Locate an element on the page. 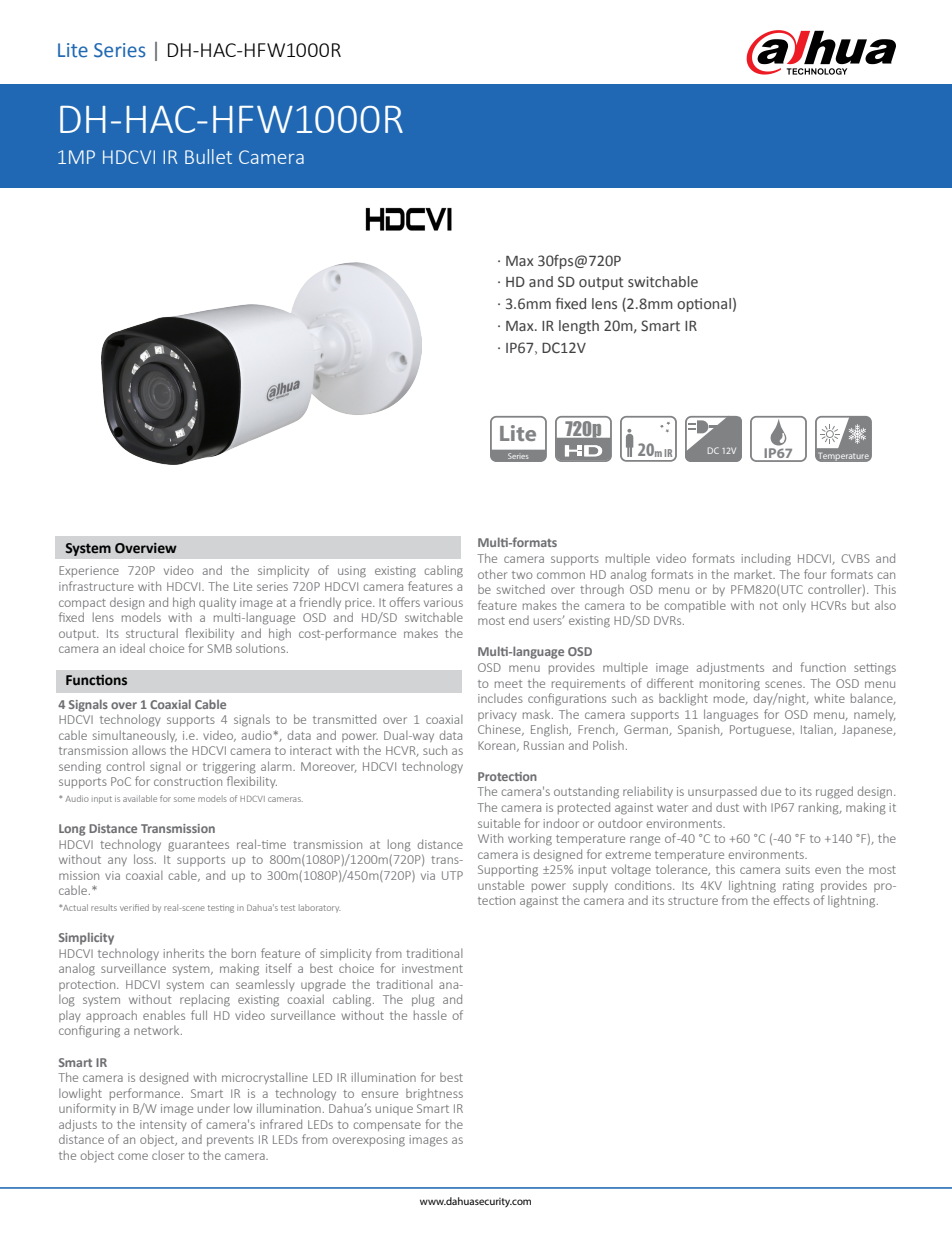  other is located at coordinates (492, 574).
